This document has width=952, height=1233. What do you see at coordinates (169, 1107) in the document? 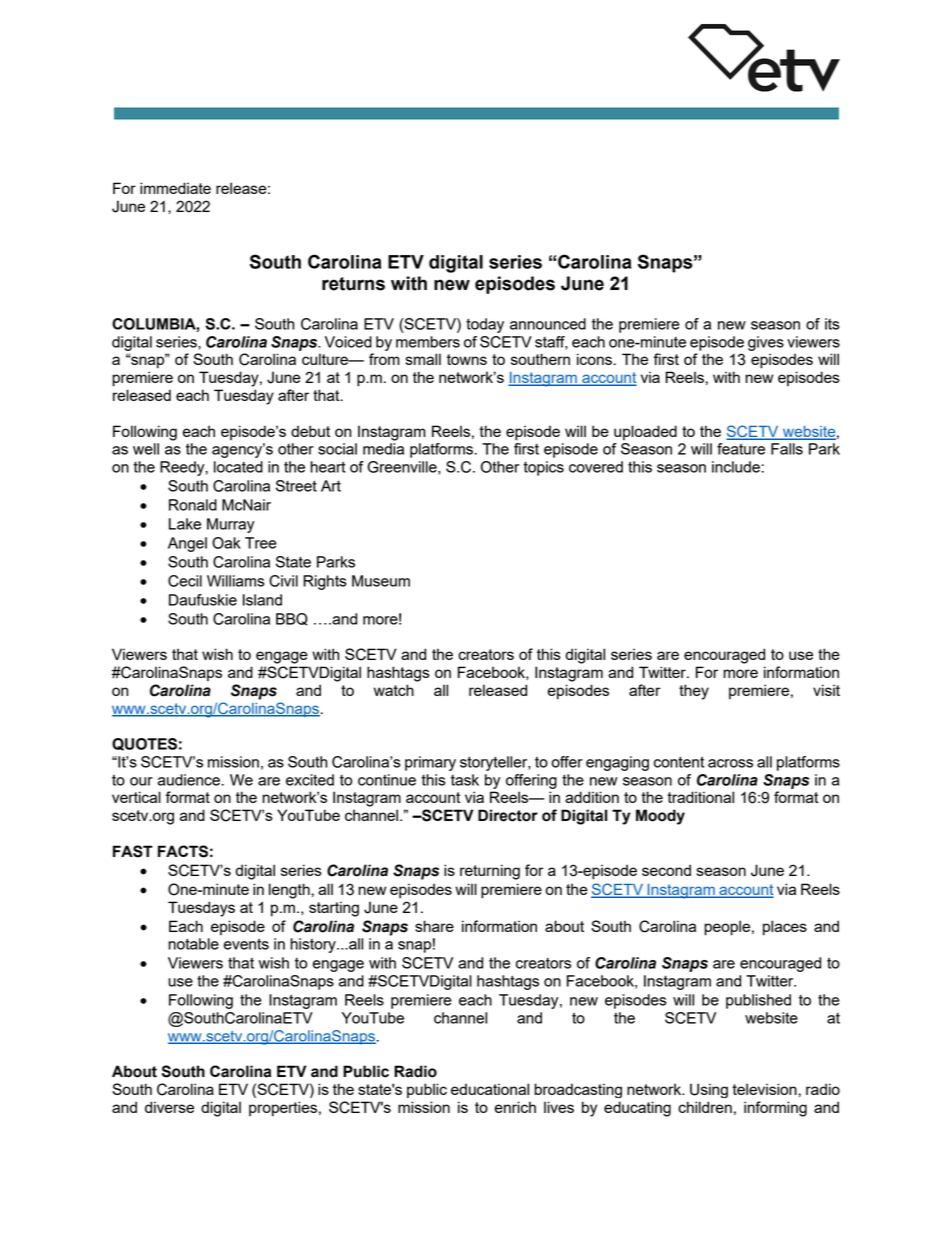
I see `diverse` at bounding box center [169, 1107].
